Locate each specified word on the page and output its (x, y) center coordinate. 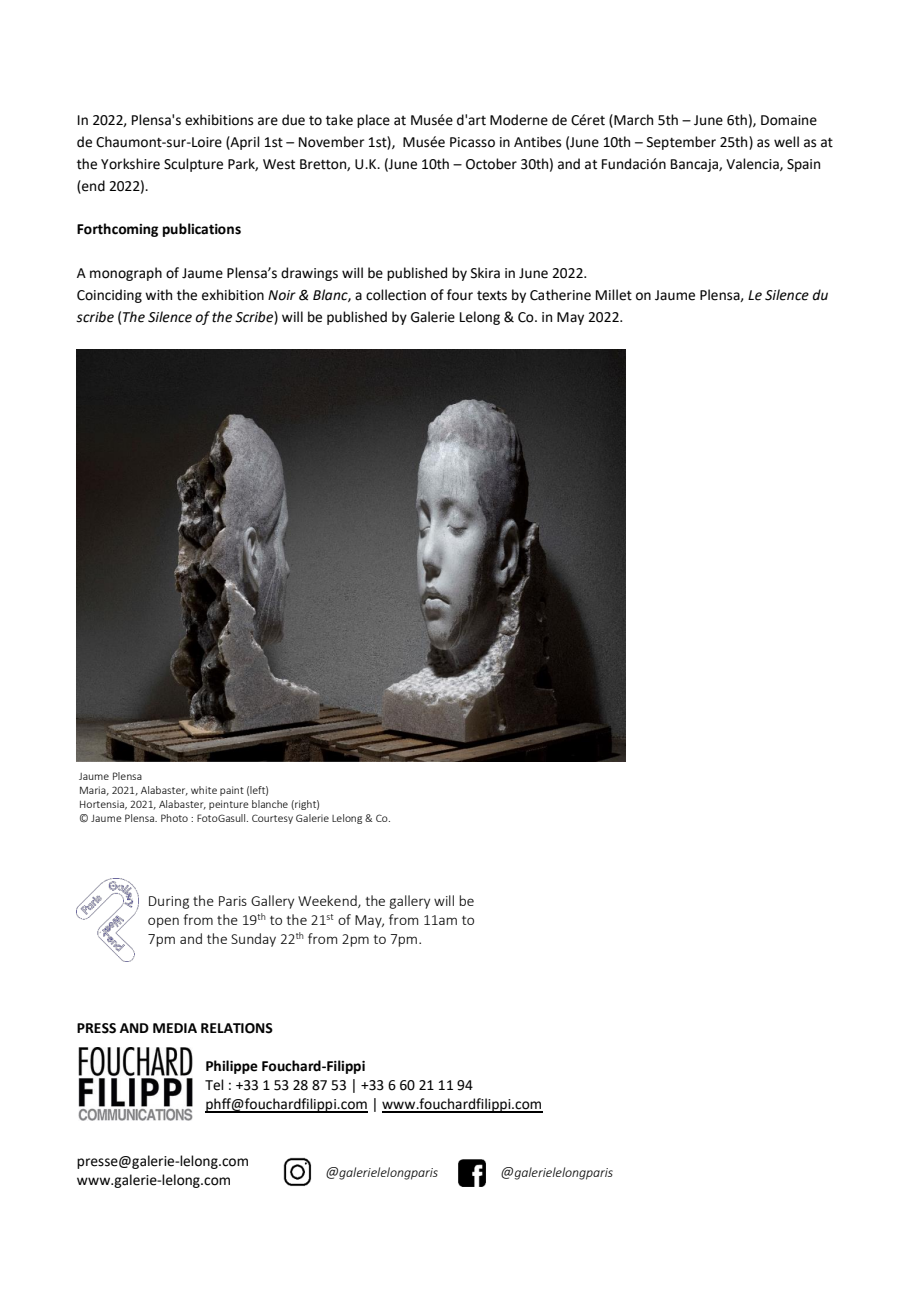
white (204, 790)
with (158, 295)
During (169, 902)
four (460, 295)
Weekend (328, 901)
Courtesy (272, 819)
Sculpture (193, 165)
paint (232, 791)
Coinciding (109, 296)
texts (492, 296)
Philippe (232, 1067)
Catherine (560, 295)
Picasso (472, 142)
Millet (614, 295)
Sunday (253, 940)
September (681, 143)
